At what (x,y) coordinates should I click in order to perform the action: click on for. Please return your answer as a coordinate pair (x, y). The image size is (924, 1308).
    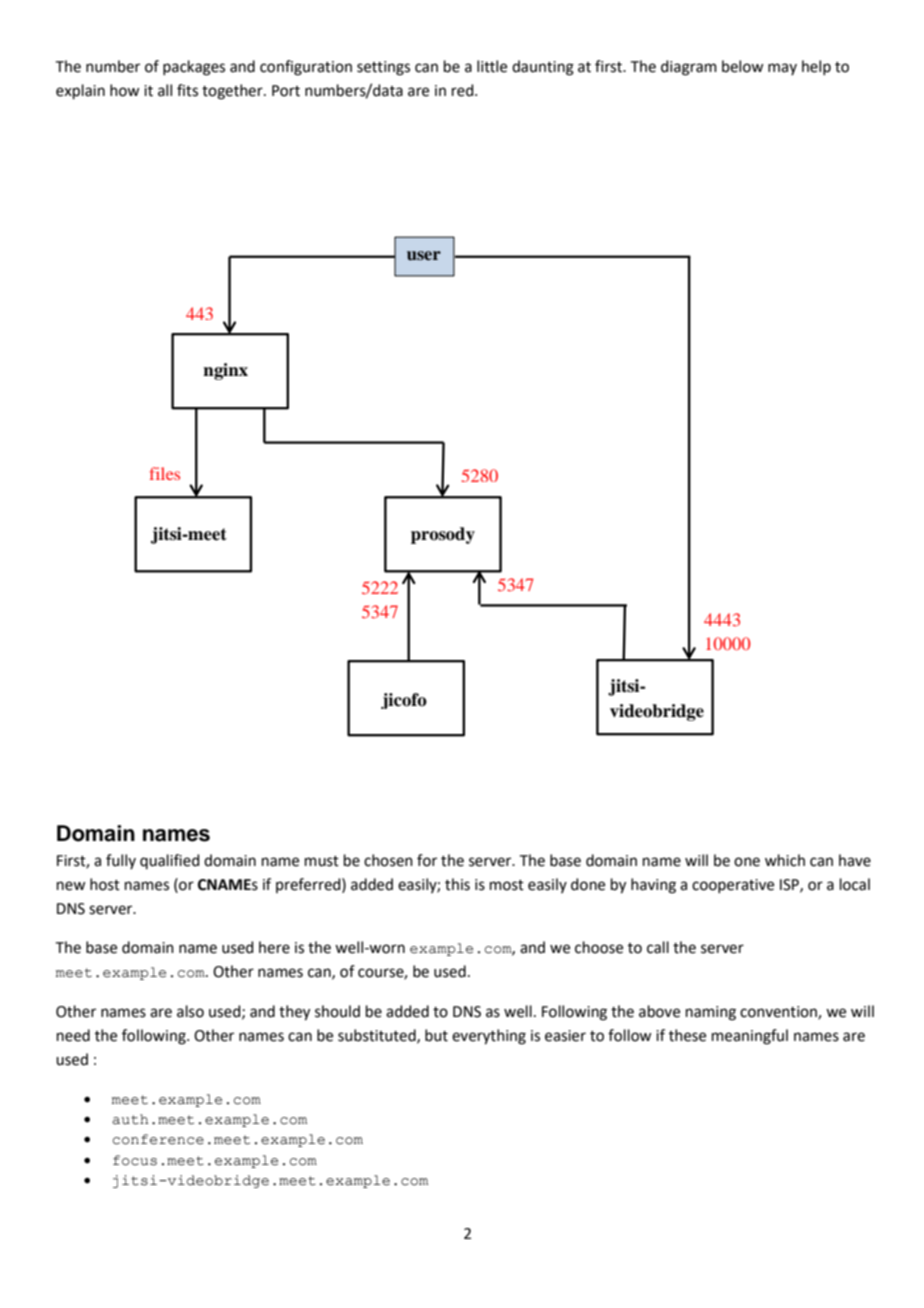
    Looking at the image, I should click on (427, 860).
